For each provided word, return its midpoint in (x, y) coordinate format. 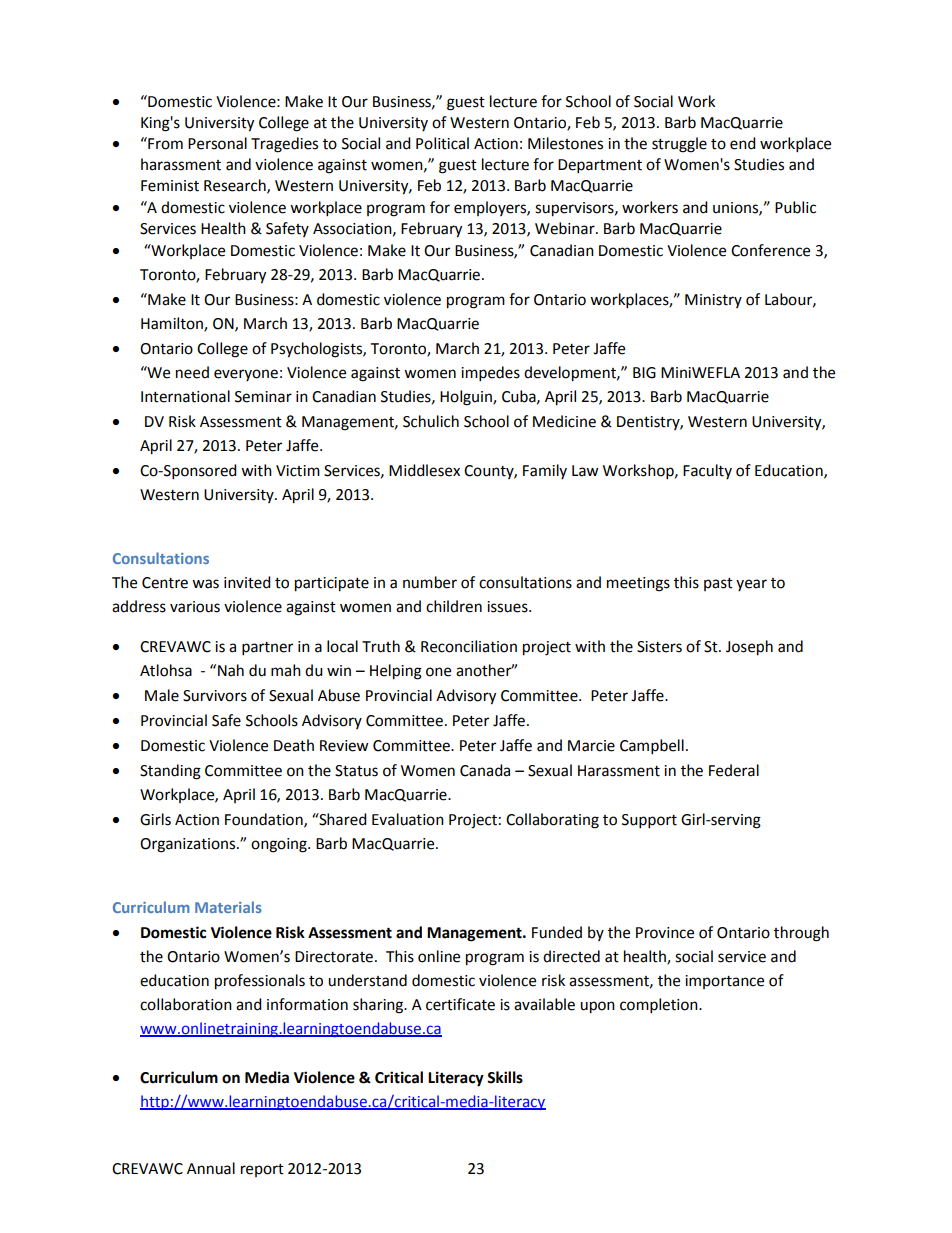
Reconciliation (469, 646)
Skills (505, 1077)
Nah (231, 670)
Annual (211, 1168)
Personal (217, 143)
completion (660, 1006)
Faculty (707, 471)
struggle (679, 145)
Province (665, 933)
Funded (557, 932)
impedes (490, 374)
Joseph (749, 648)
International (185, 396)
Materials (228, 907)
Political (442, 143)
